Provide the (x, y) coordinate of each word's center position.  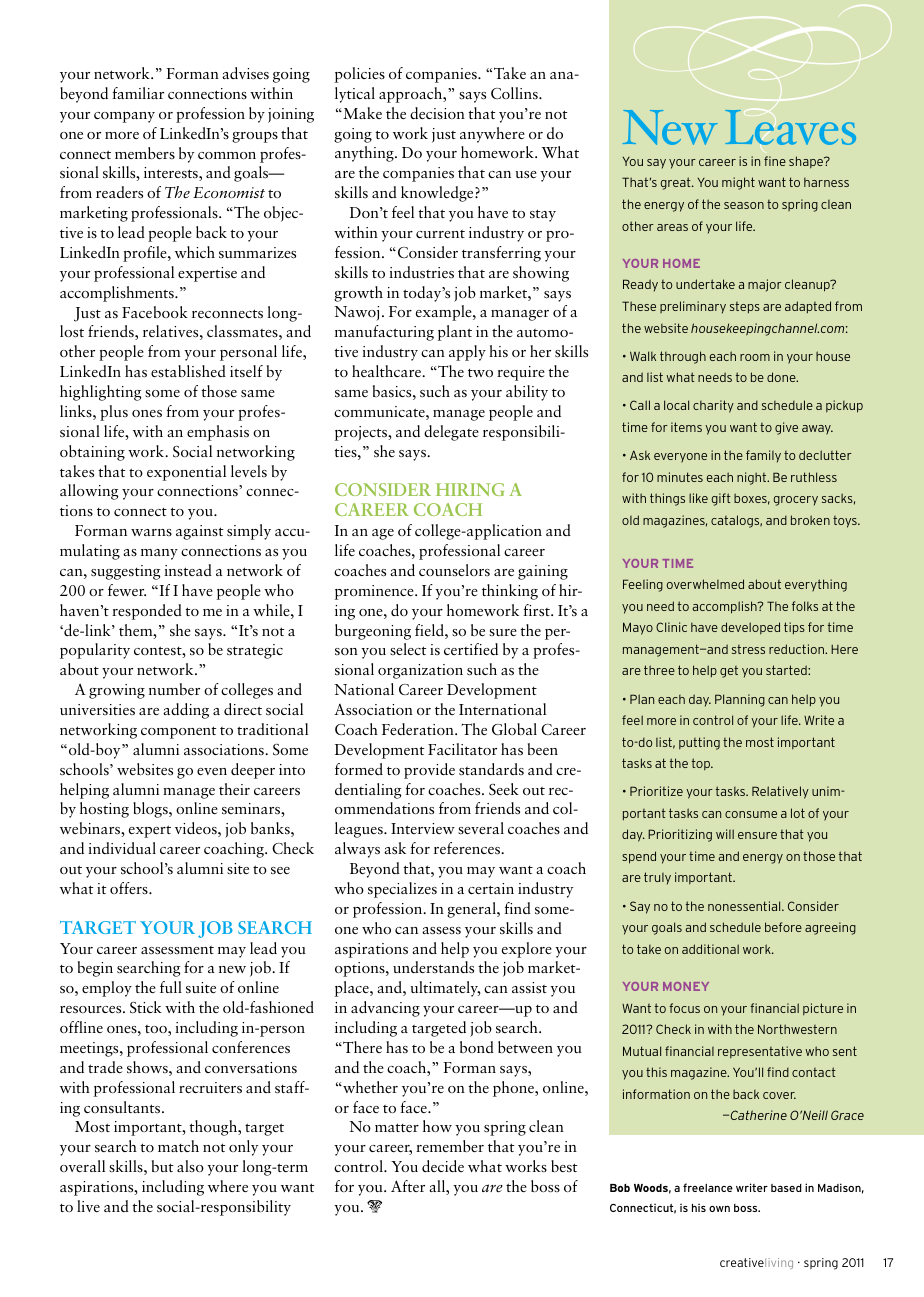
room (755, 357)
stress (748, 649)
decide (443, 1166)
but (162, 1166)
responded (147, 612)
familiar (138, 93)
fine (775, 161)
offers (130, 888)
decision (437, 113)
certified (471, 649)
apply (467, 353)
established (188, 371)
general (472, 910)
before (783, 927)
